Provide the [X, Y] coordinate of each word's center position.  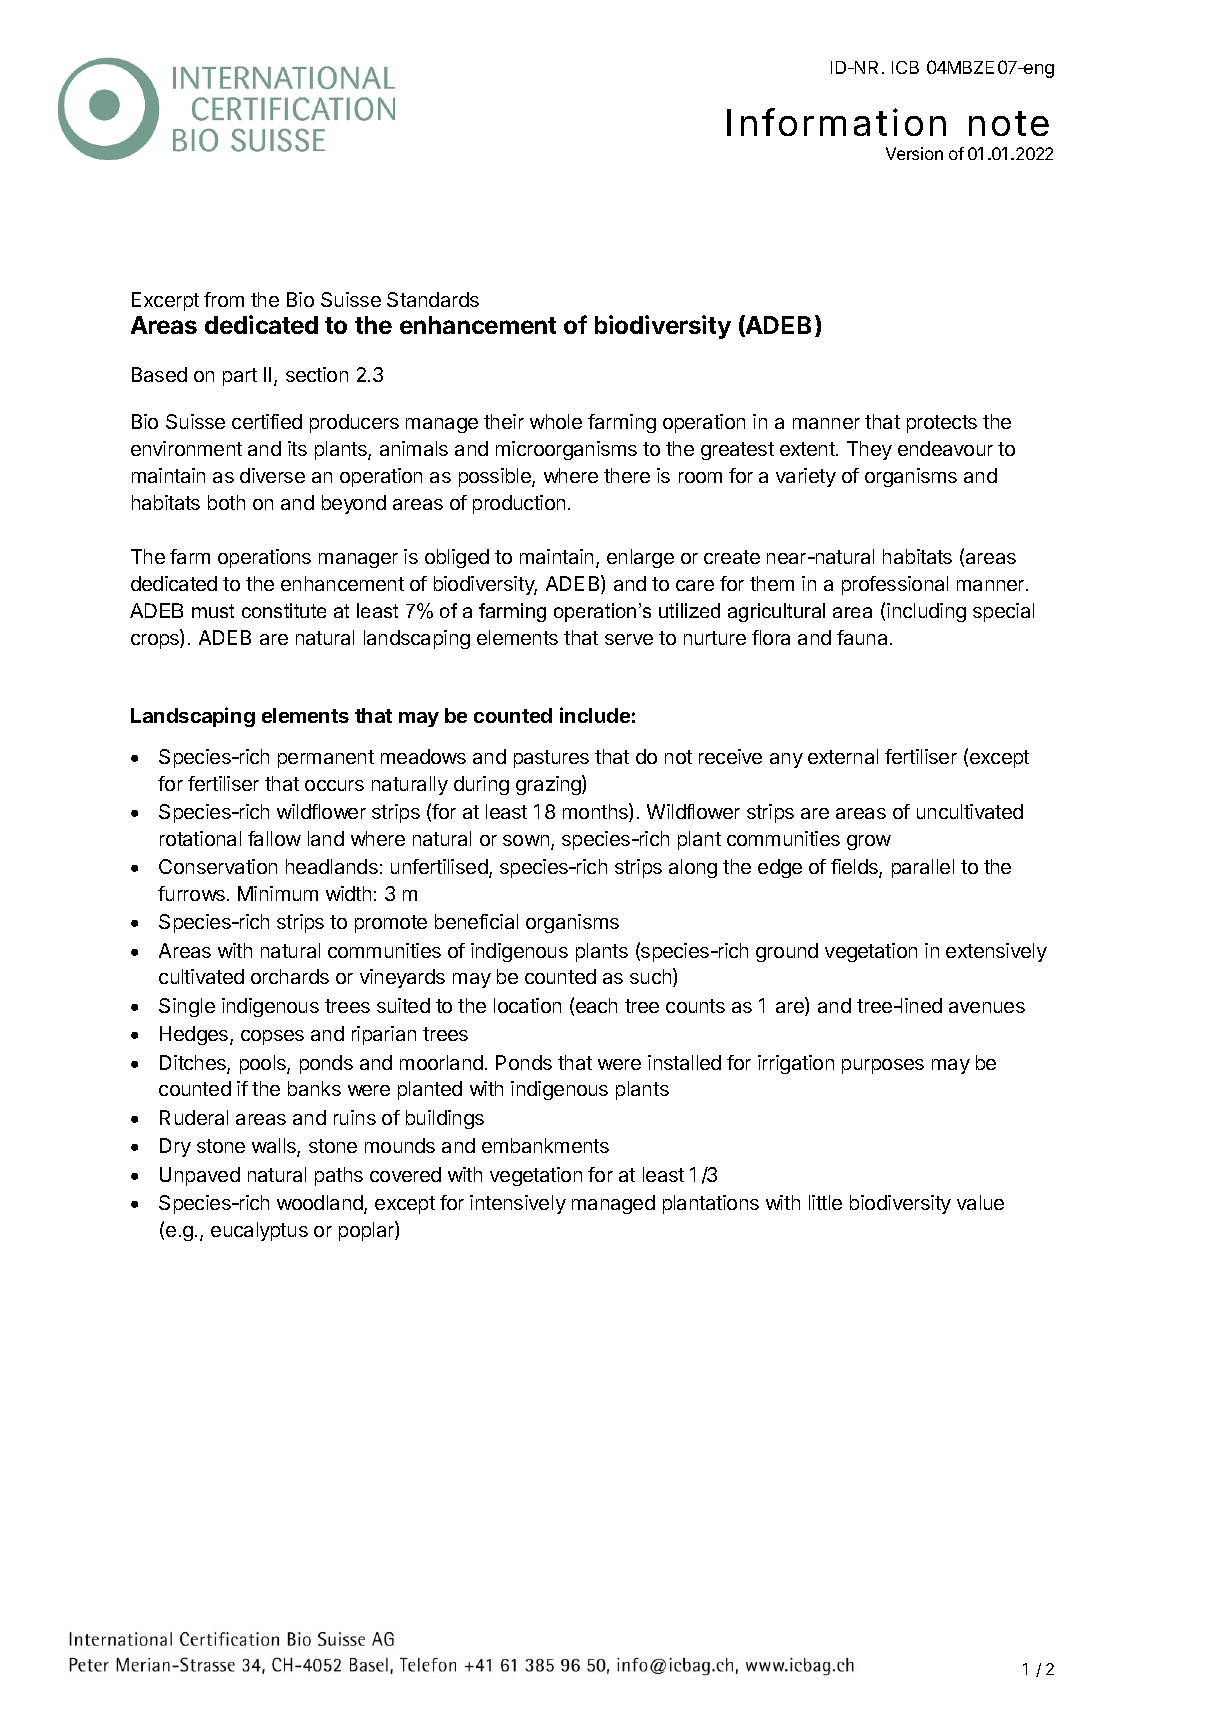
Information [836, 122]
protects [942, 424]
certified [267, 421]
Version [914, 153]
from [224, 299]
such [652, 977]
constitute [284, 610]
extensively [996, 952]
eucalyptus [259, 1231]
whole [556, 421]
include [595, 715]
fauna [862, 637]
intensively [518, 1204]
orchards [290, 976]
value [980, 1202]
